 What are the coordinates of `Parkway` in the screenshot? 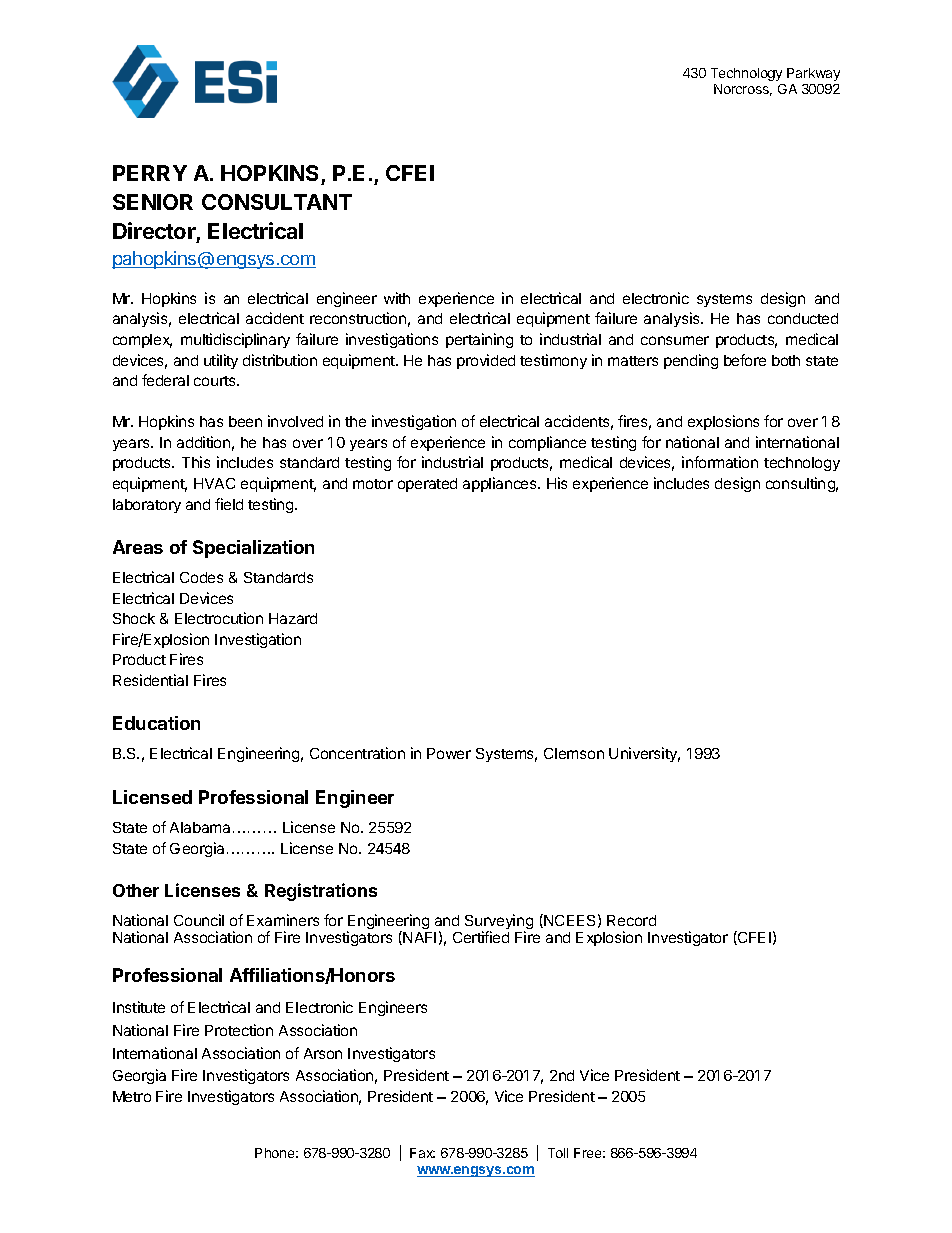 It's located at (813, 74).
